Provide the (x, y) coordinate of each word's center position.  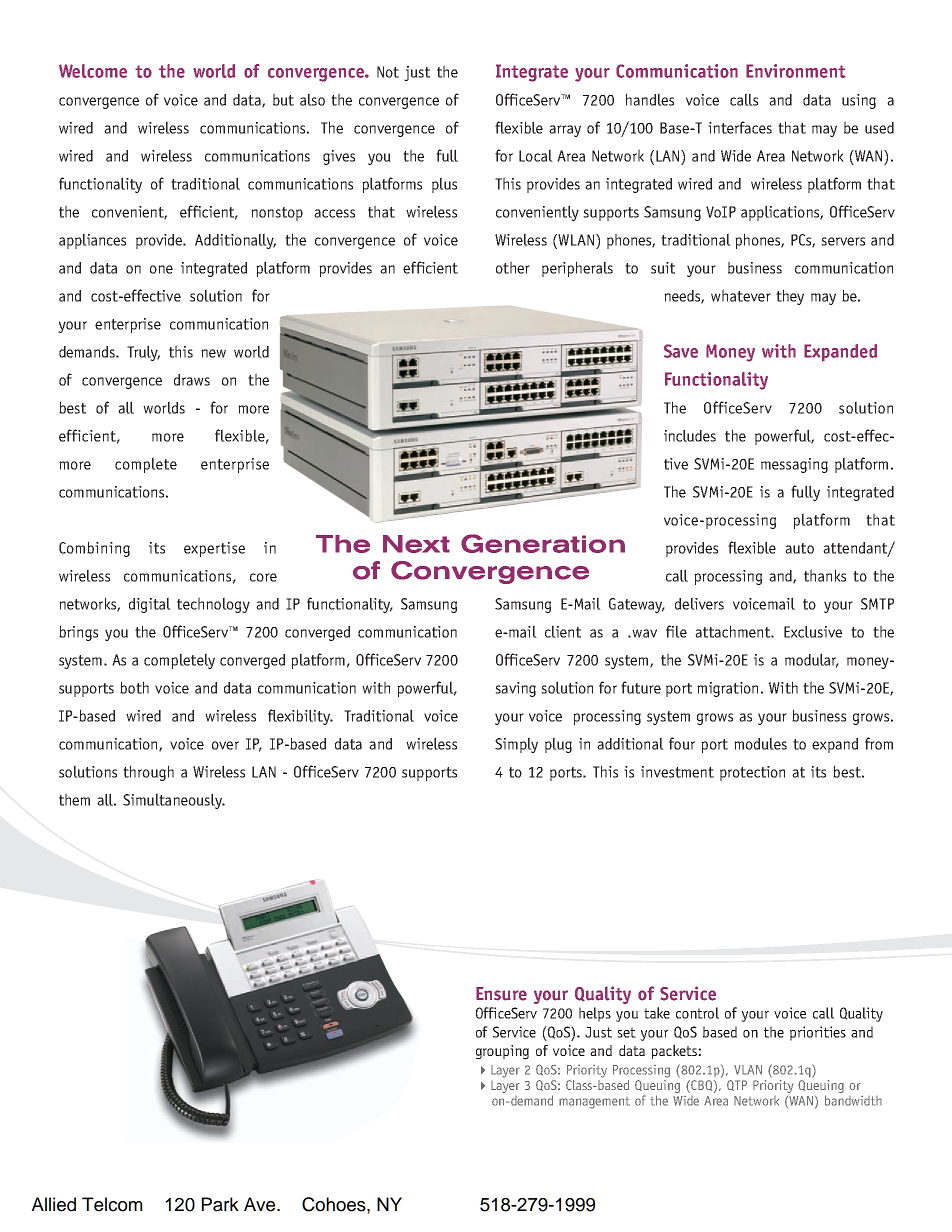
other (513, 267)
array (565, 131)
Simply (516, 745)
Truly (143, 353)
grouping (502, 1052)
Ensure (501, 994)
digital (150, 605)
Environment (795, 71)
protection (752, 773)
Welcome (93, 71)
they (790, 297)
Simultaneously (173, 801)
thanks (825, 575)
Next (416, 544)
